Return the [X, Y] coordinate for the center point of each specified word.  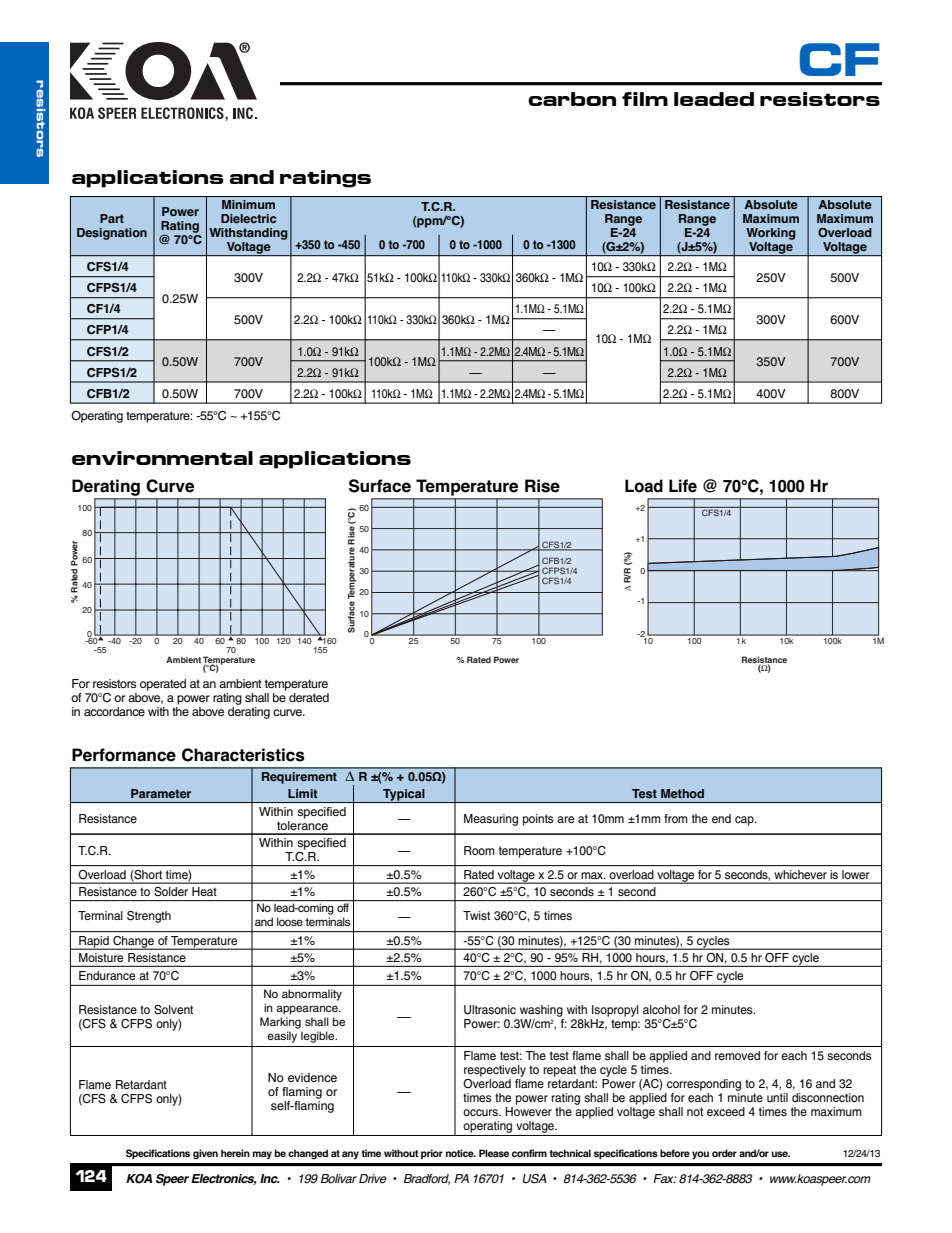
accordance [114, 711]
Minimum [248, 204]
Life [683, 486]
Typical [404, 796]
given [205, 1154]
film [645, 99]
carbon [572, 99]
